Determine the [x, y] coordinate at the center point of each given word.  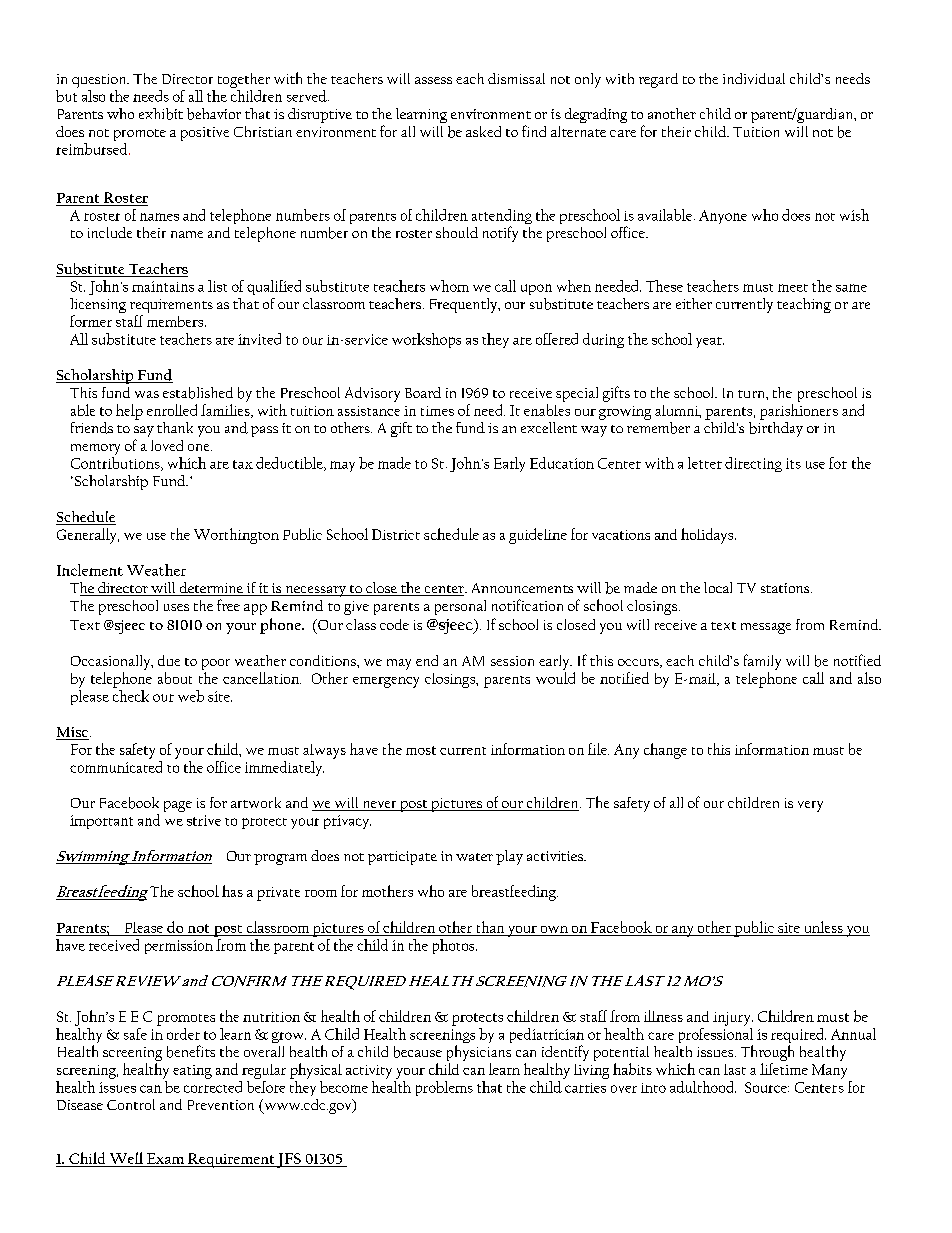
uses [176, 607]
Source [767, 1087]
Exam [165, 1158]
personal [460, 607]
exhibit [161, 114]
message [766, 628]
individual [754, 78]
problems [444, 1088]
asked [483, 131]
